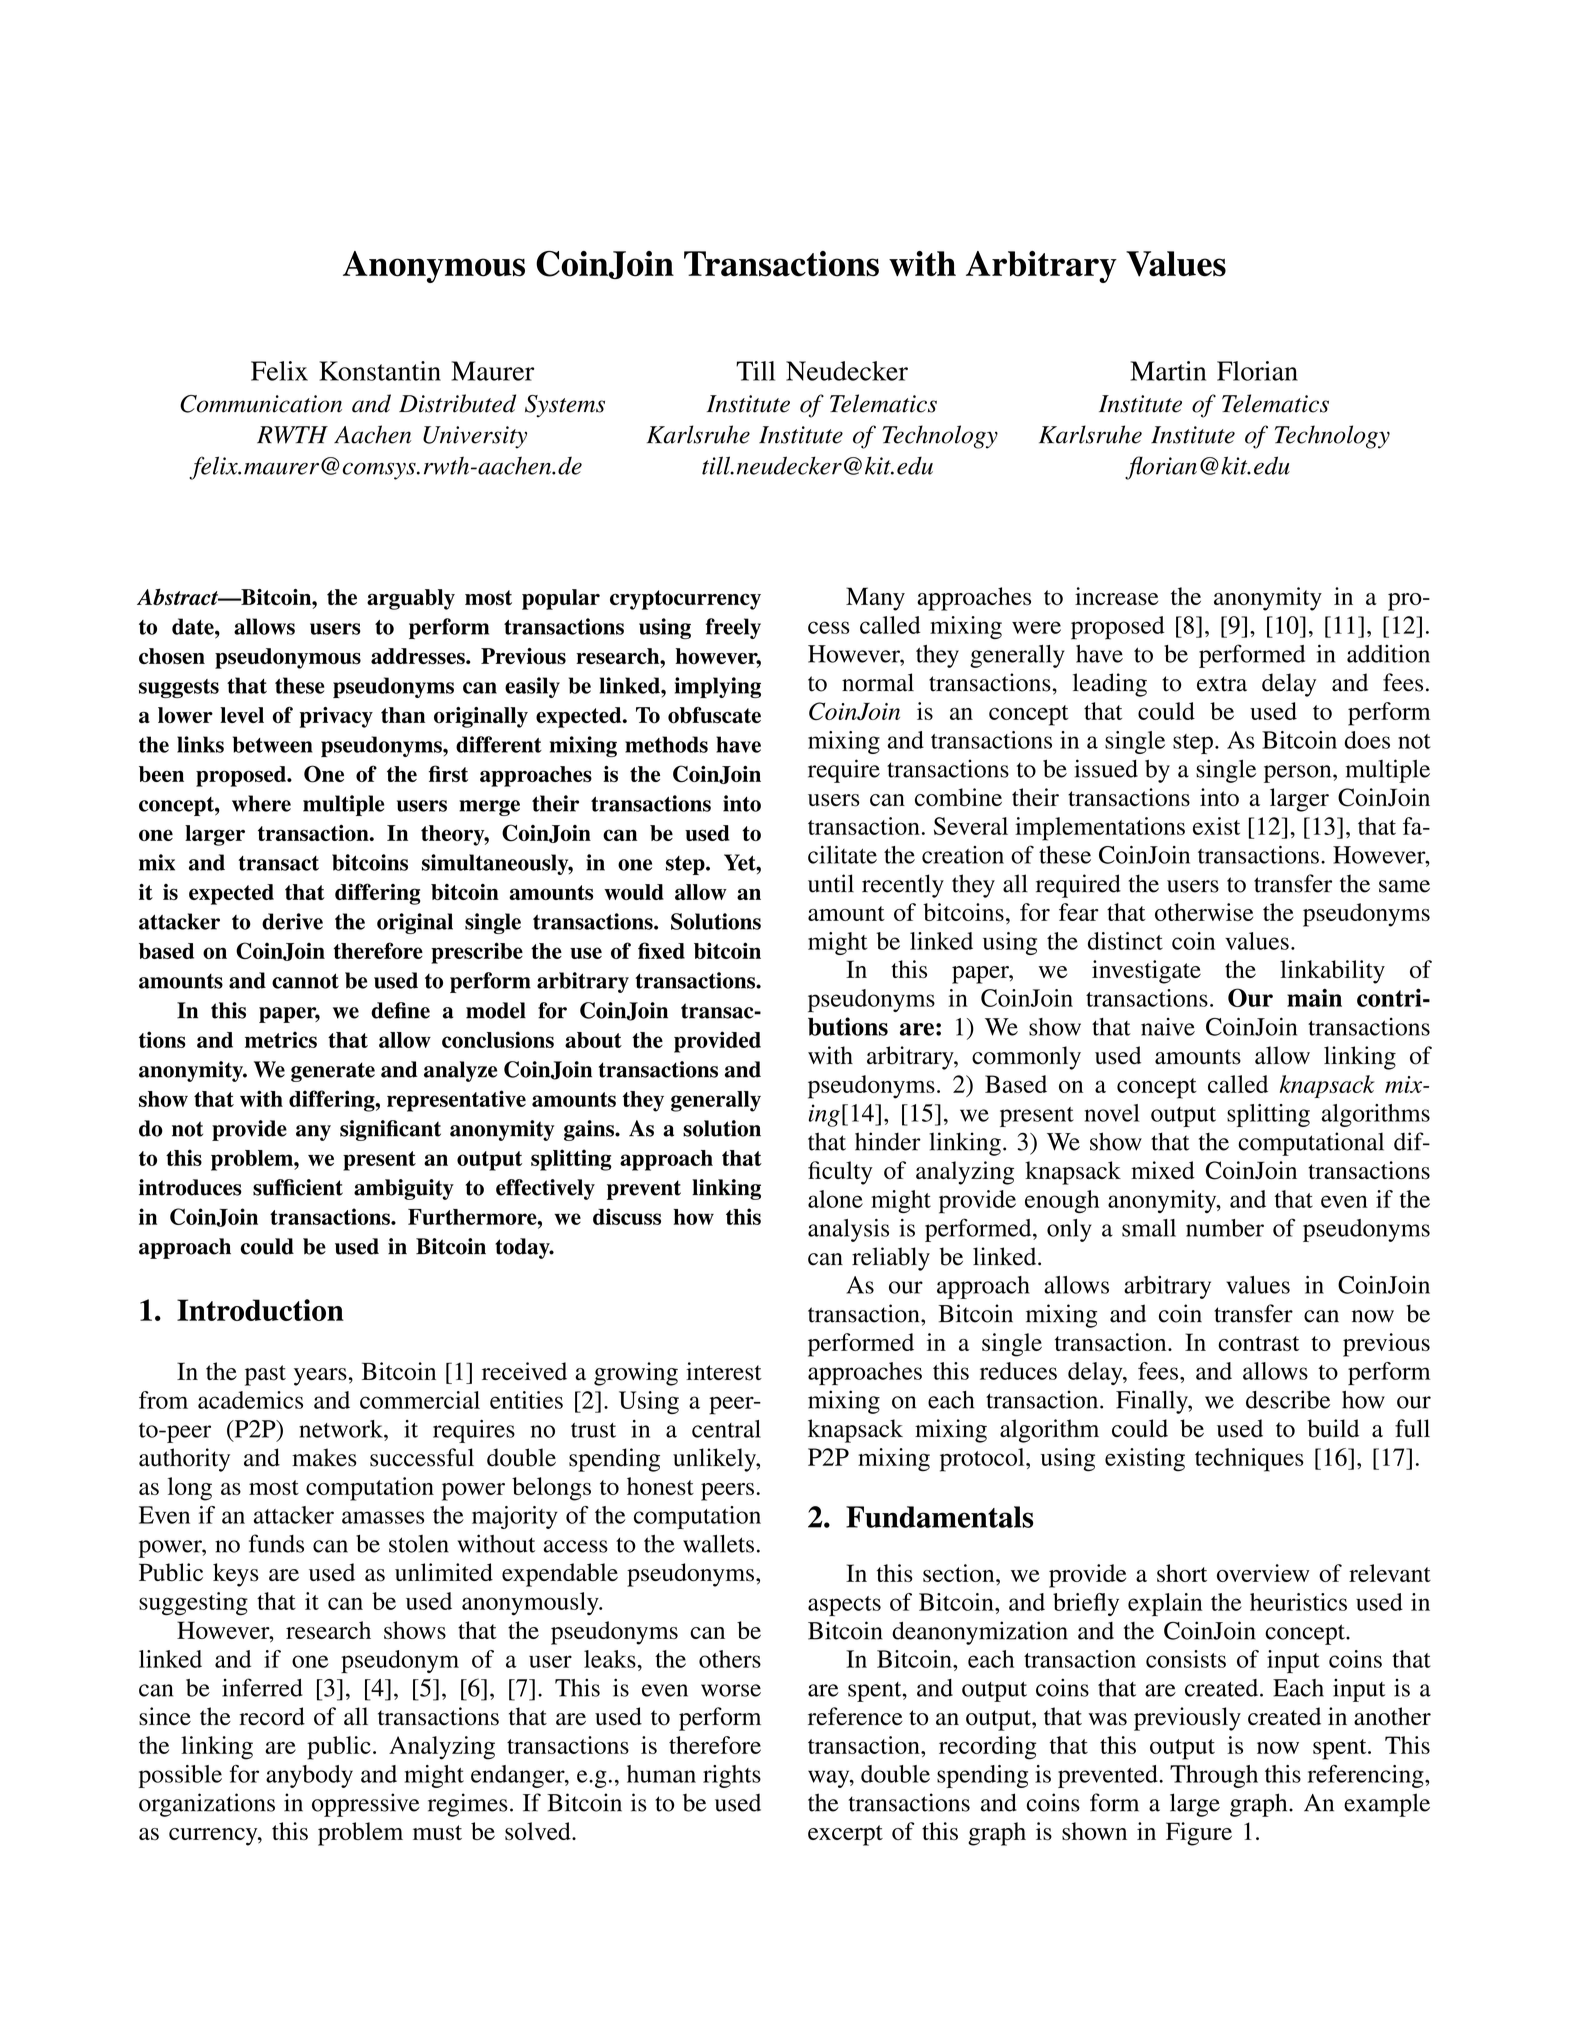 Image resolution: width=1569 pixels, height=2031 pixels. Describe the element at coordinates (1214, 1776) in the screenshot. I see `Through` at that location.
